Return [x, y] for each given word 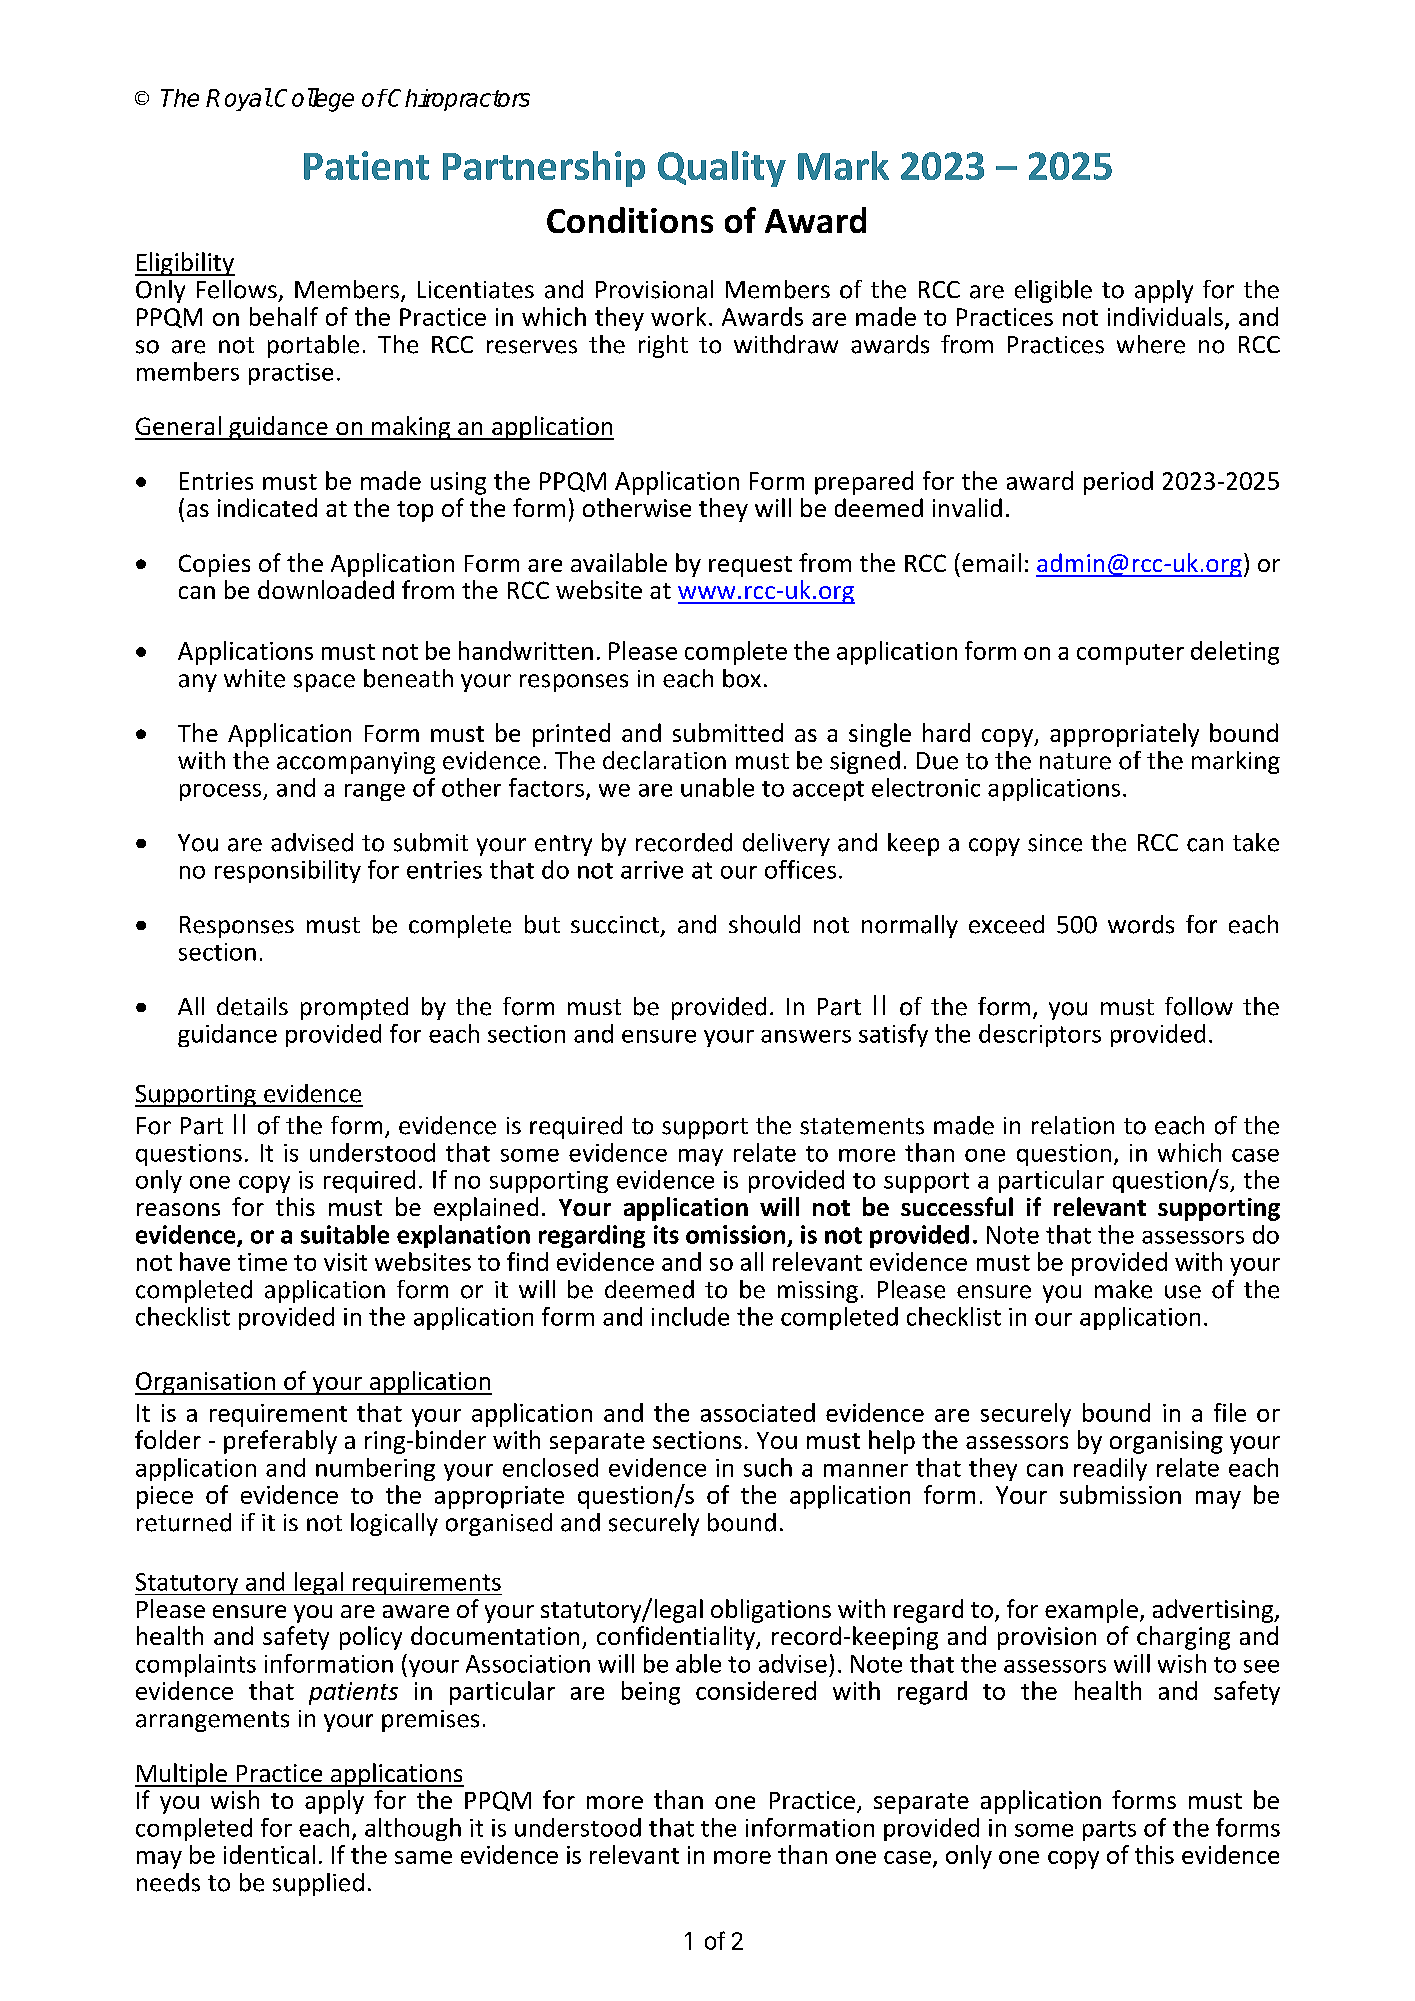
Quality [722, 169]
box [742, 678]
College [314, 100]
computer [1130, 654]
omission [735, 1234]
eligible [1053, 291]
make [1123, 1289]
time [262, 1262]
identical [269, 1854]
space [324, 683]
